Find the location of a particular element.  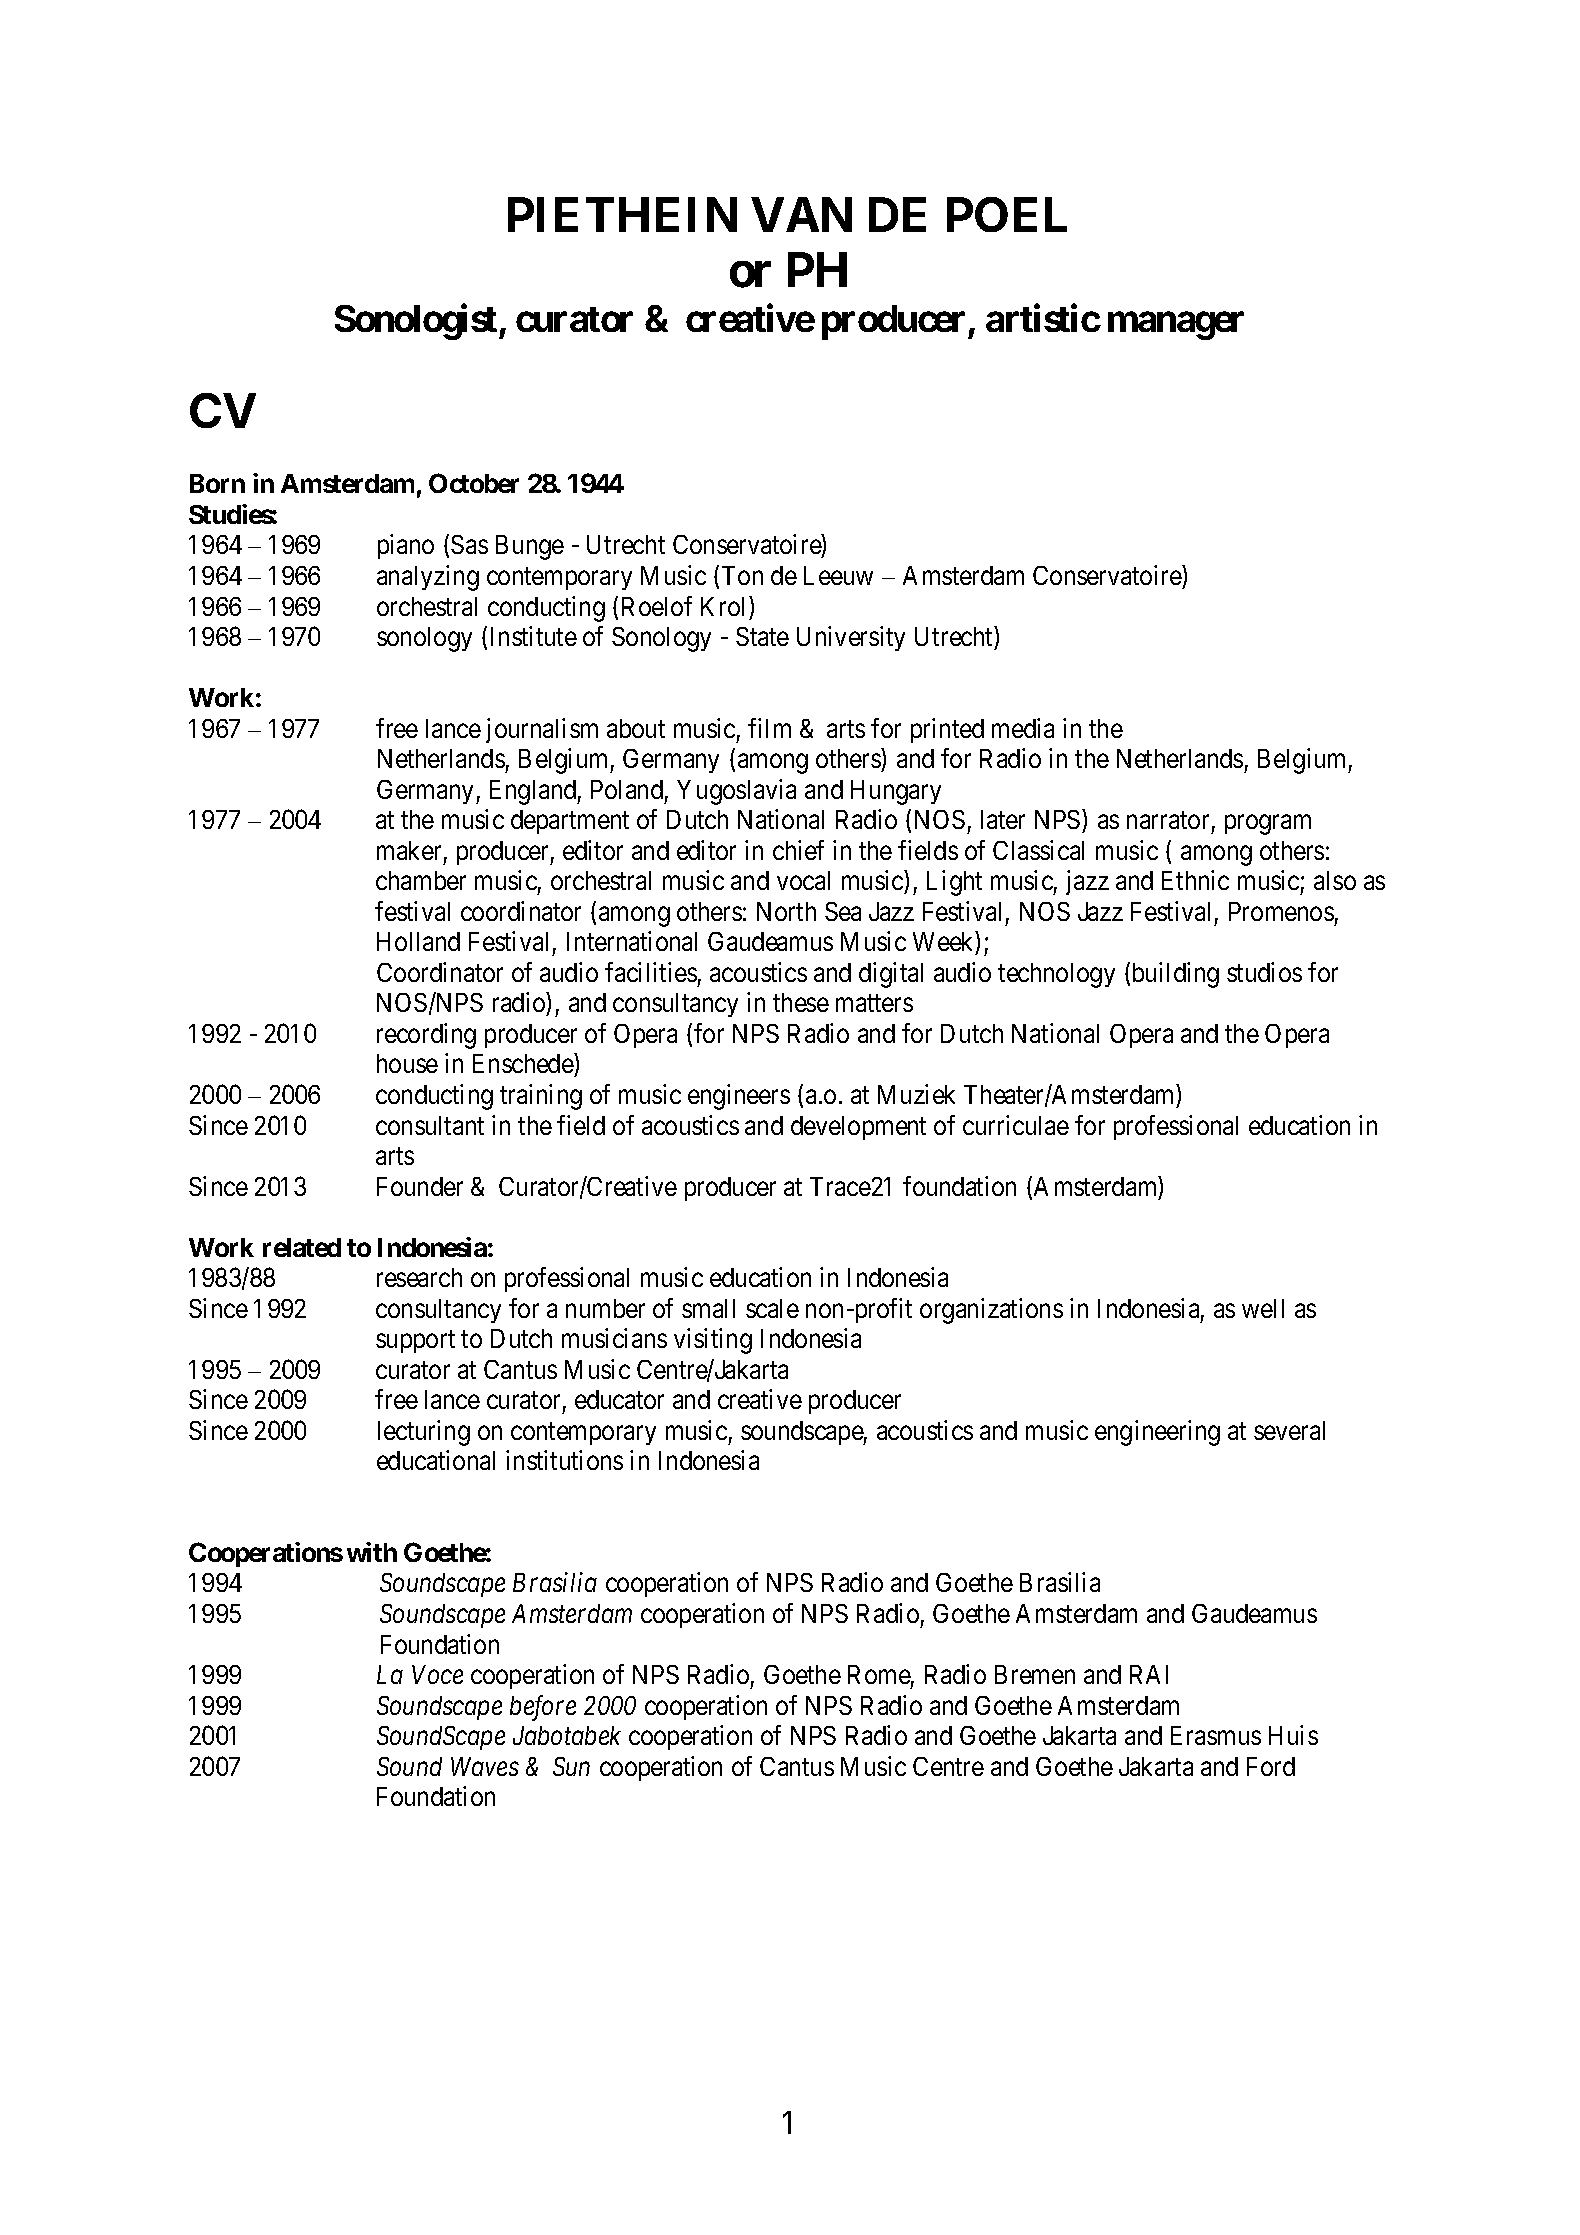

October is located at coordinates (474, 483).
